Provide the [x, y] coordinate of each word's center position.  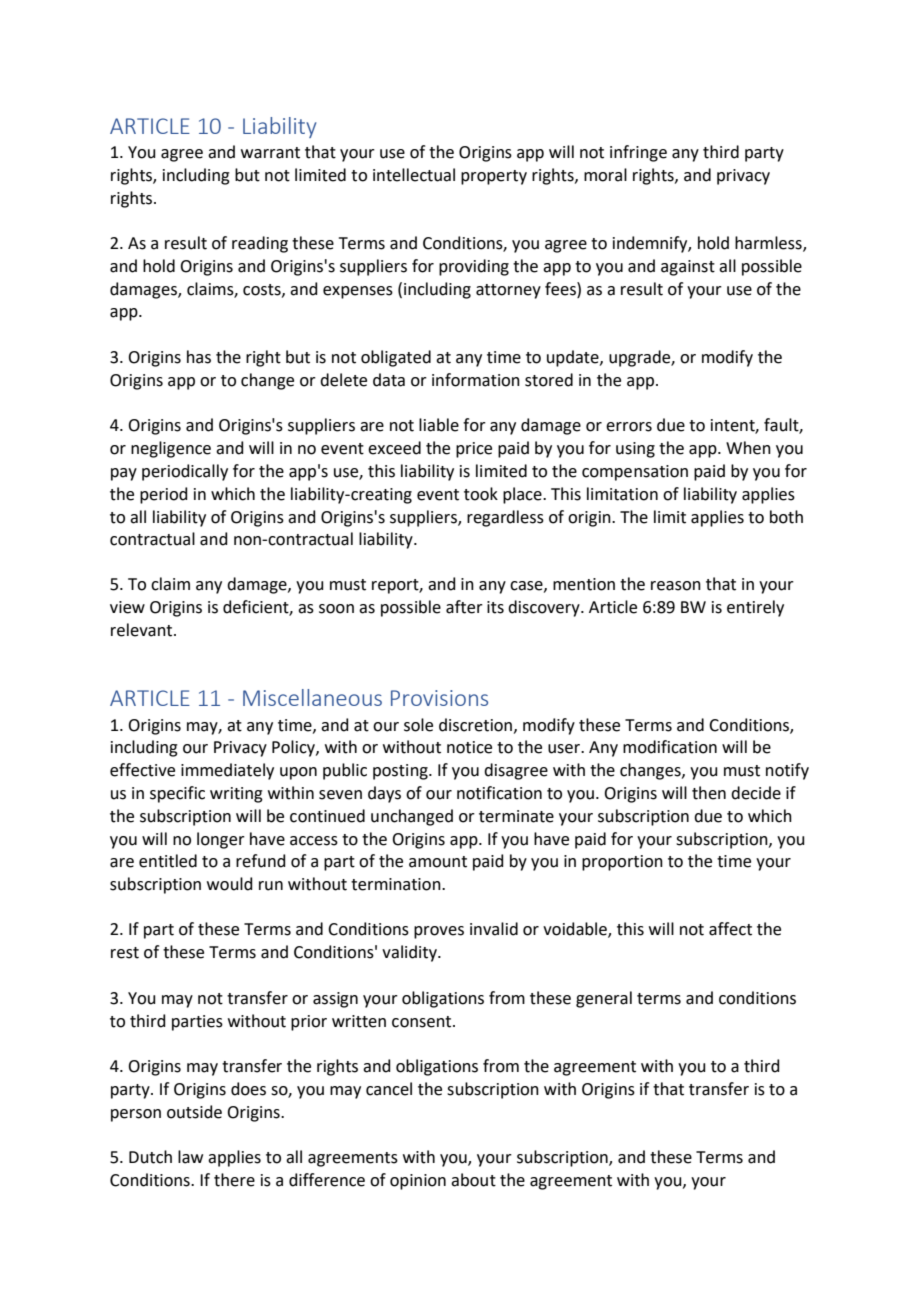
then [709, 793]
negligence [171, 449]
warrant [270, 153]
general [604, 999]
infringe [638, 153]
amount [438, 862]
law [190, 1157]
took [481, 494]
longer [221, 840]
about [473, 1180]
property [494, 177]
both [786, 517]
